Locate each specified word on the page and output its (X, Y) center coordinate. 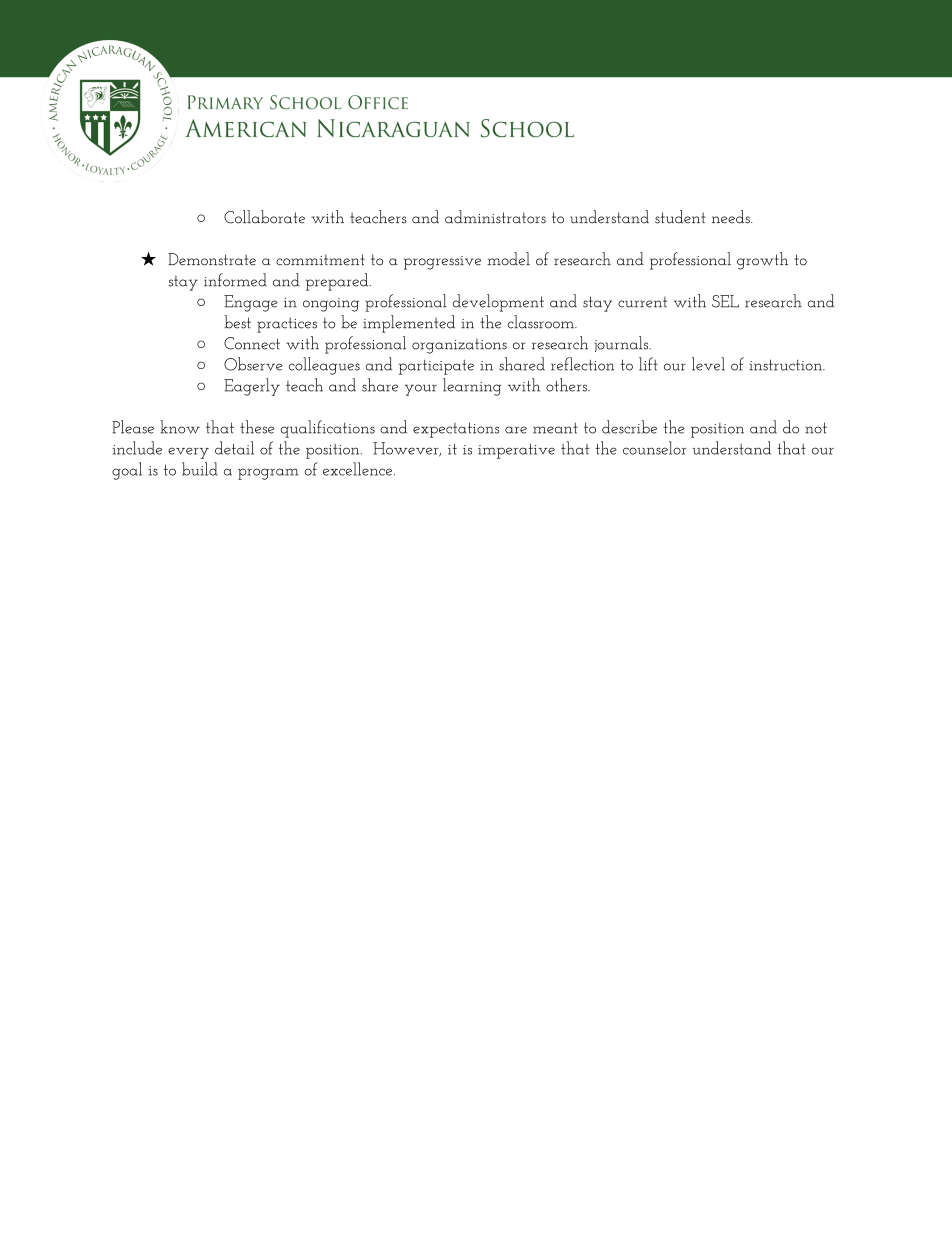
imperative (516, 451)
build (200, 469)
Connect (252, 343)
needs (732, 217)
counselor (654, 448)
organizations (459, 346)
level (708, 364)
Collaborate (264, 217)
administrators (495, 217)
